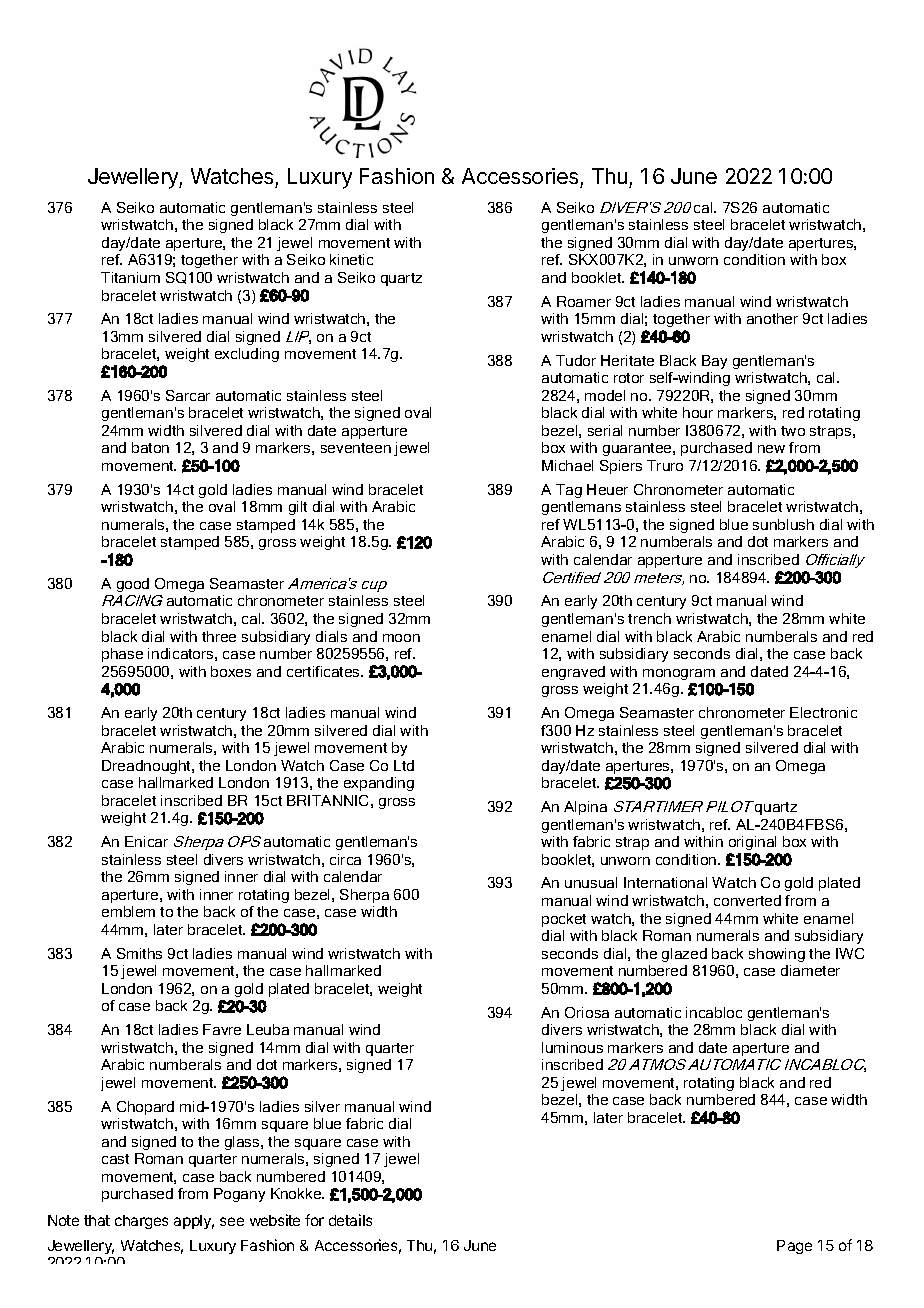  I want to click on moon, so click(401, 638).
